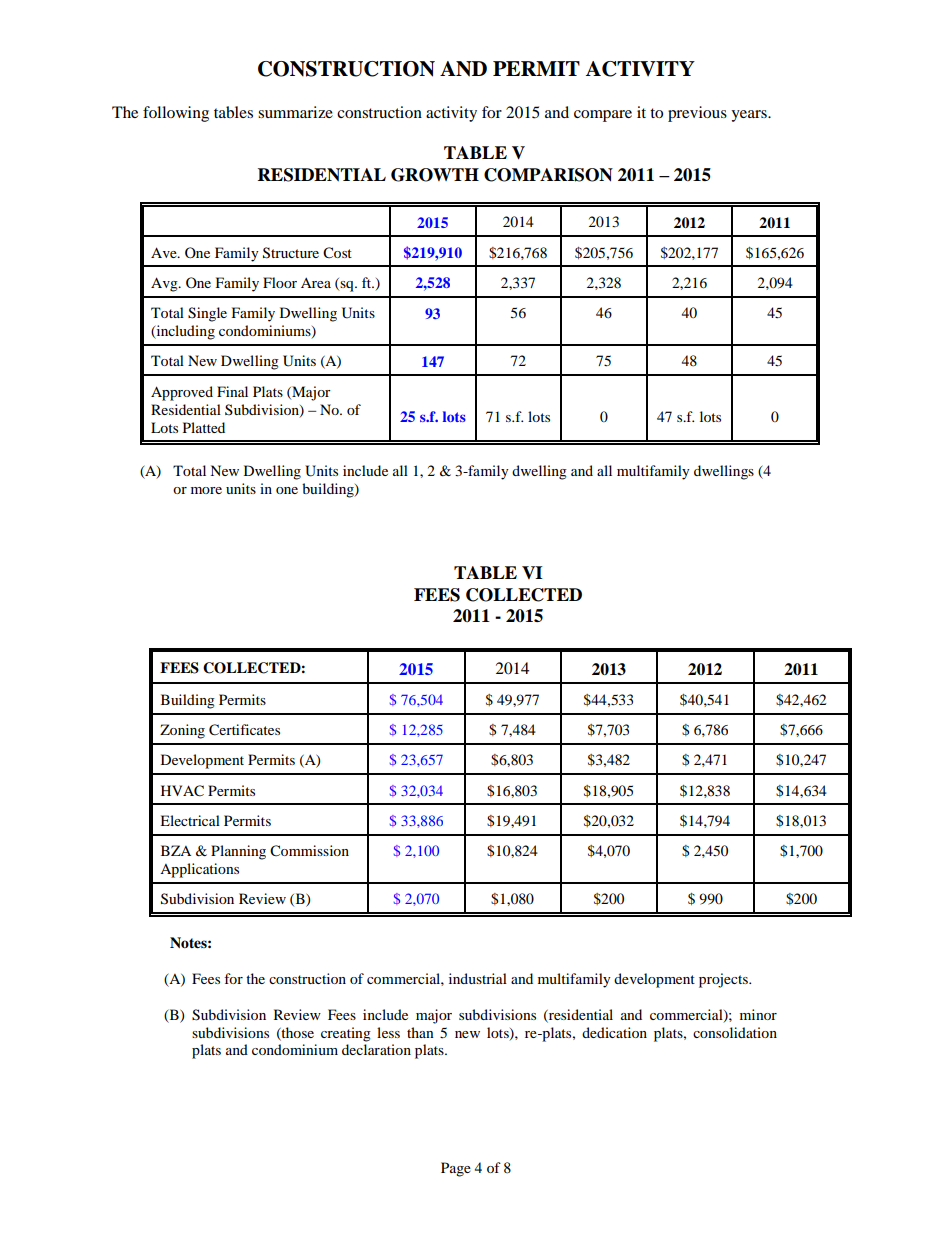 Image resolution: width=952 pixels, height=1233 pixels. Describe the element at coordinates (206, 490) in the screenshot. I see `more` at that location.
